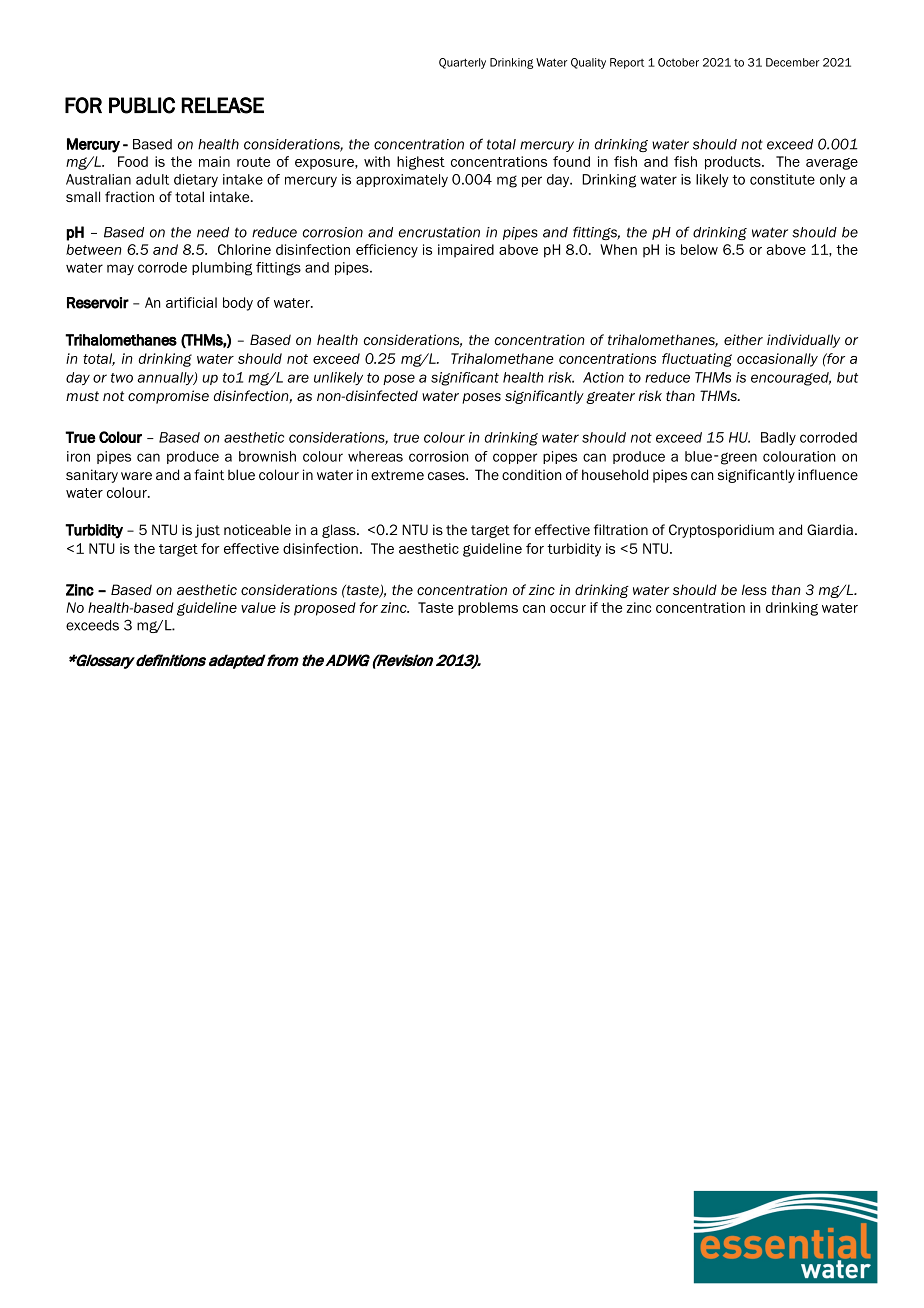 This screenshot has width=924, height=1308. I want to click on PUBLIC, so click(142, 105).
